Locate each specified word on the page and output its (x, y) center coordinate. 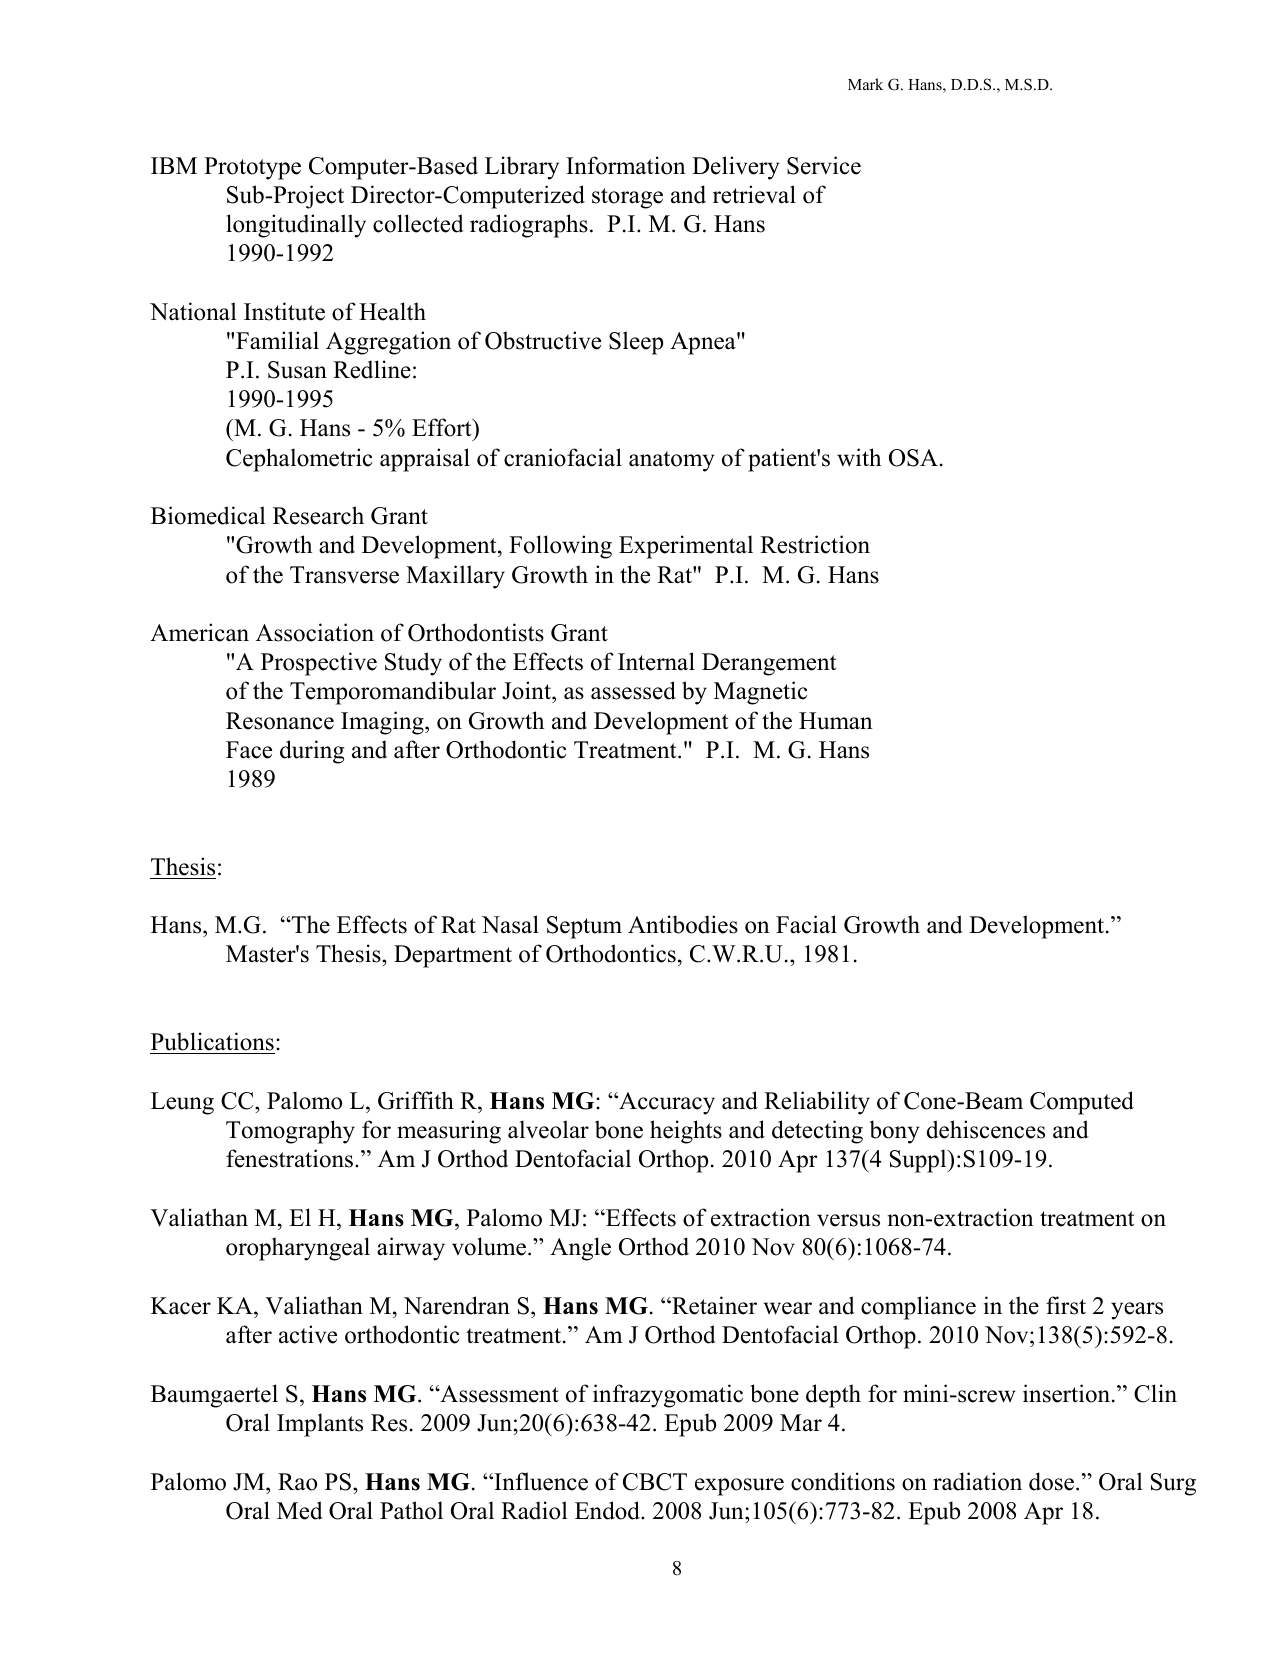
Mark (865, 84)
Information (625, 165)
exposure (739, 1487)
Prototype (252, 168)
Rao (297, 1482)
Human (835, 721)
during (312, 752)
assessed (633, 690)
